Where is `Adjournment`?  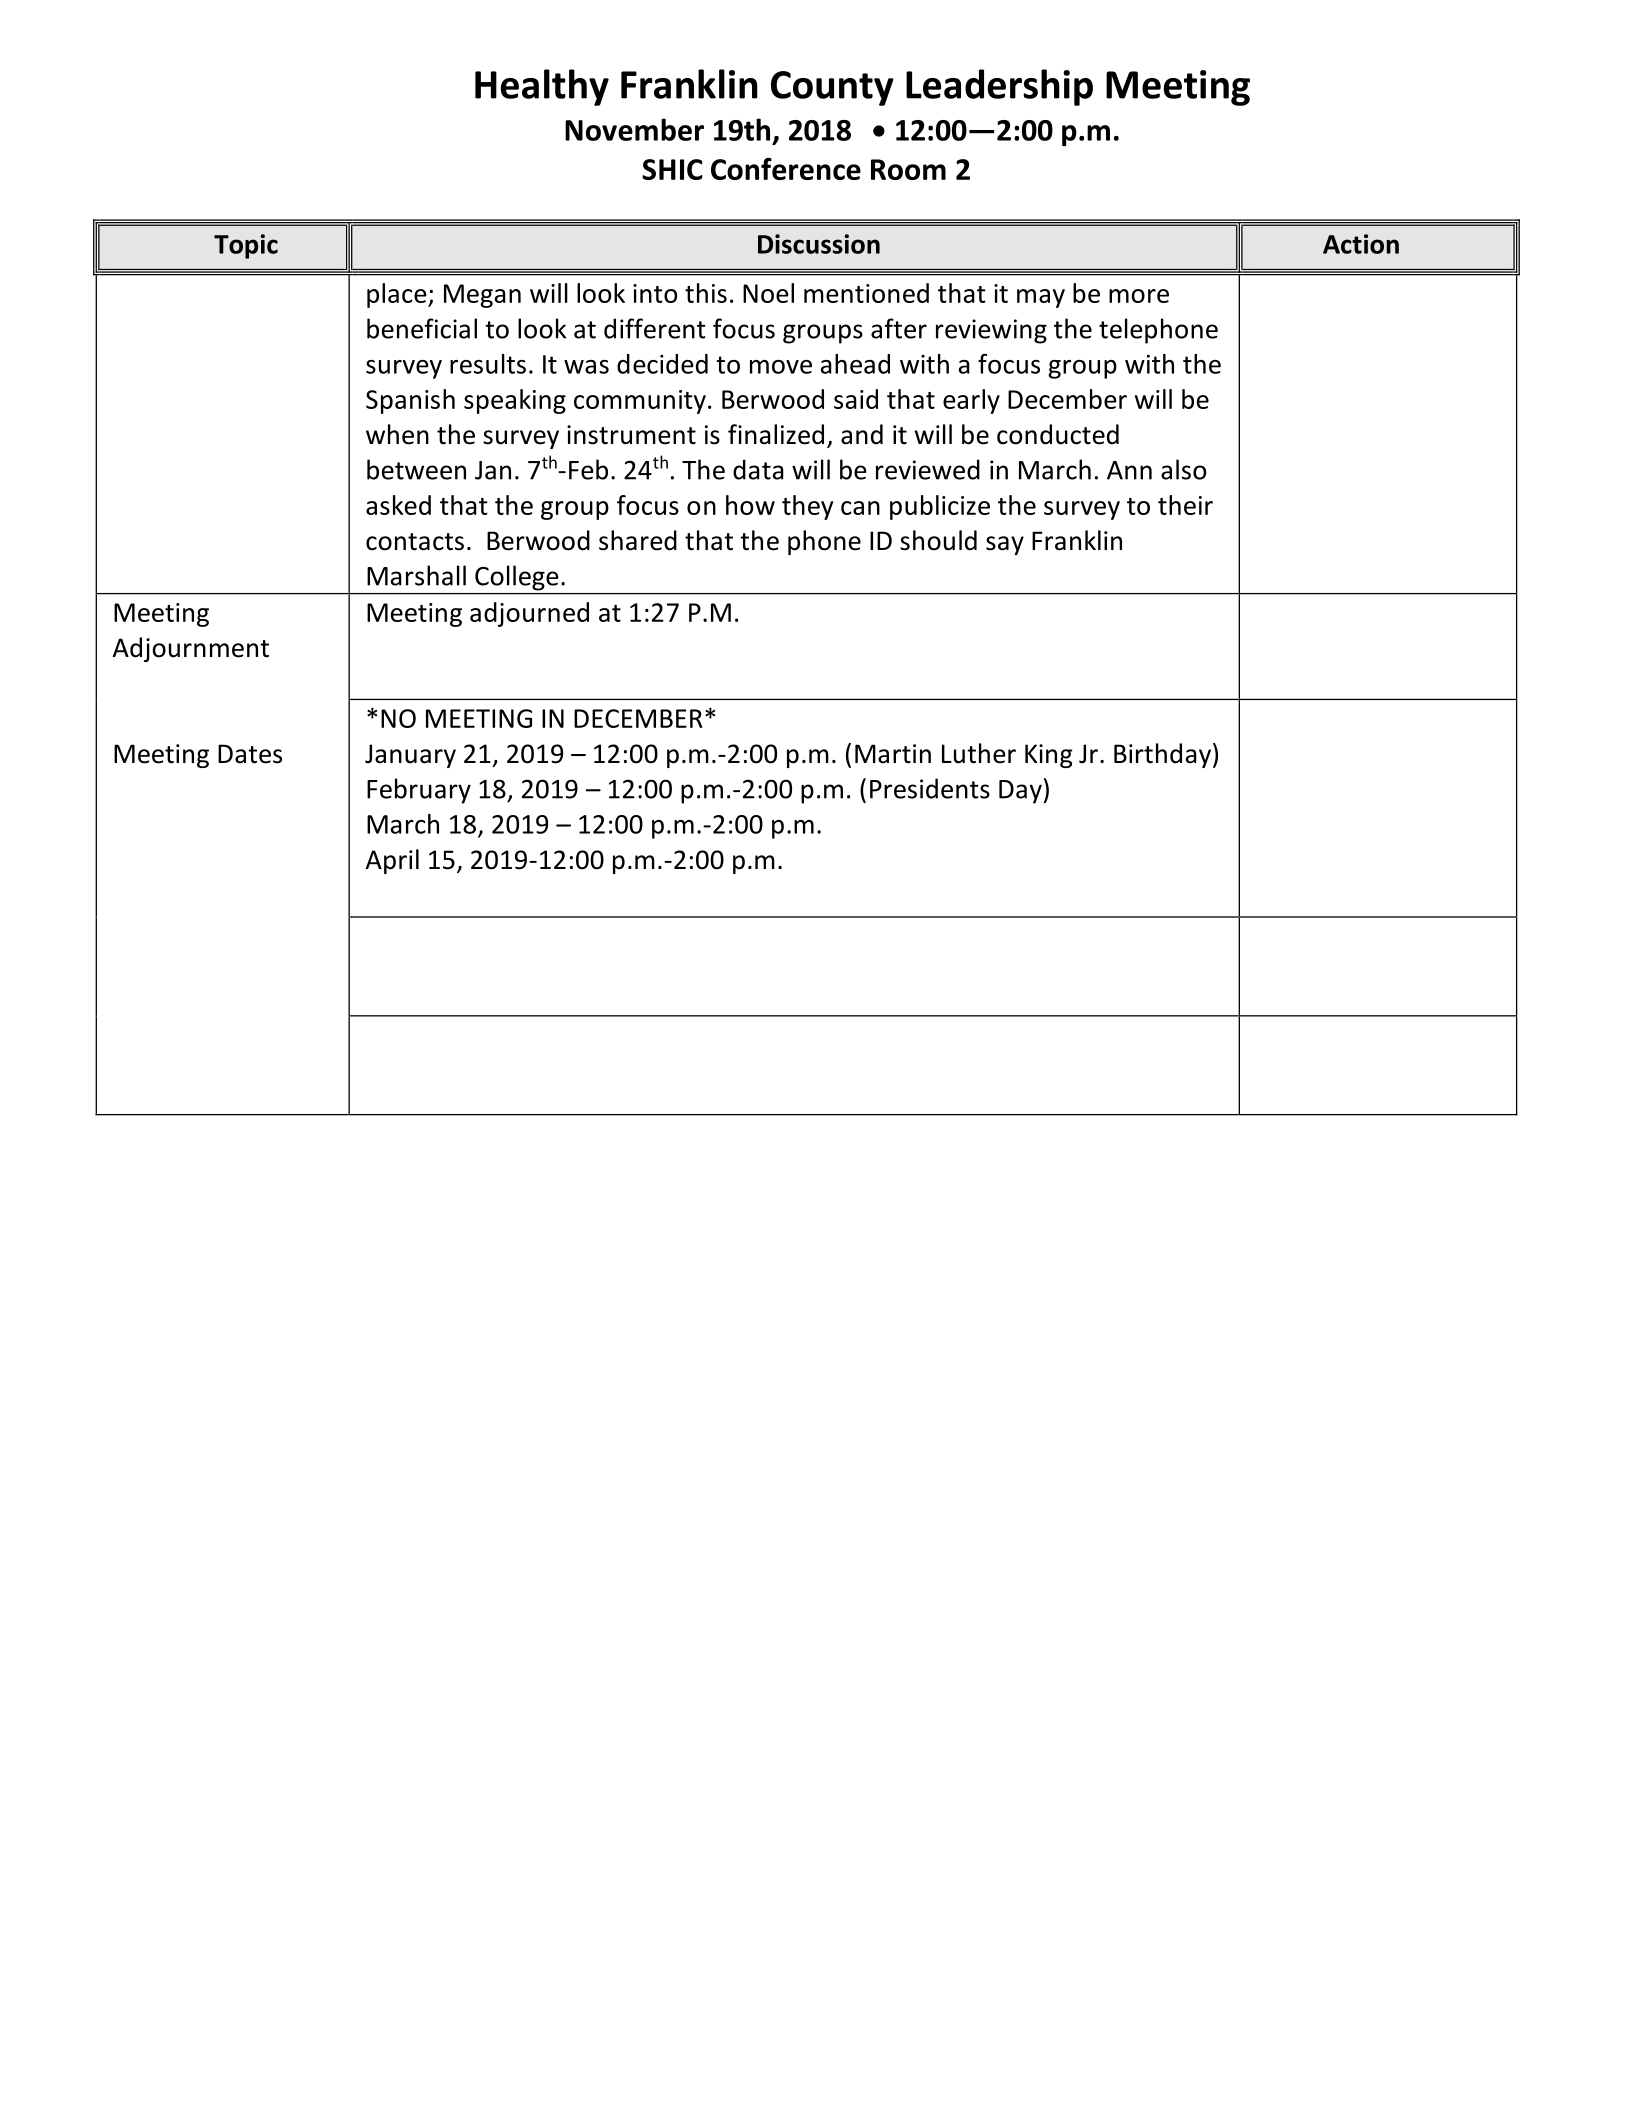
Adjournment is located at coordinates (191, 649).
